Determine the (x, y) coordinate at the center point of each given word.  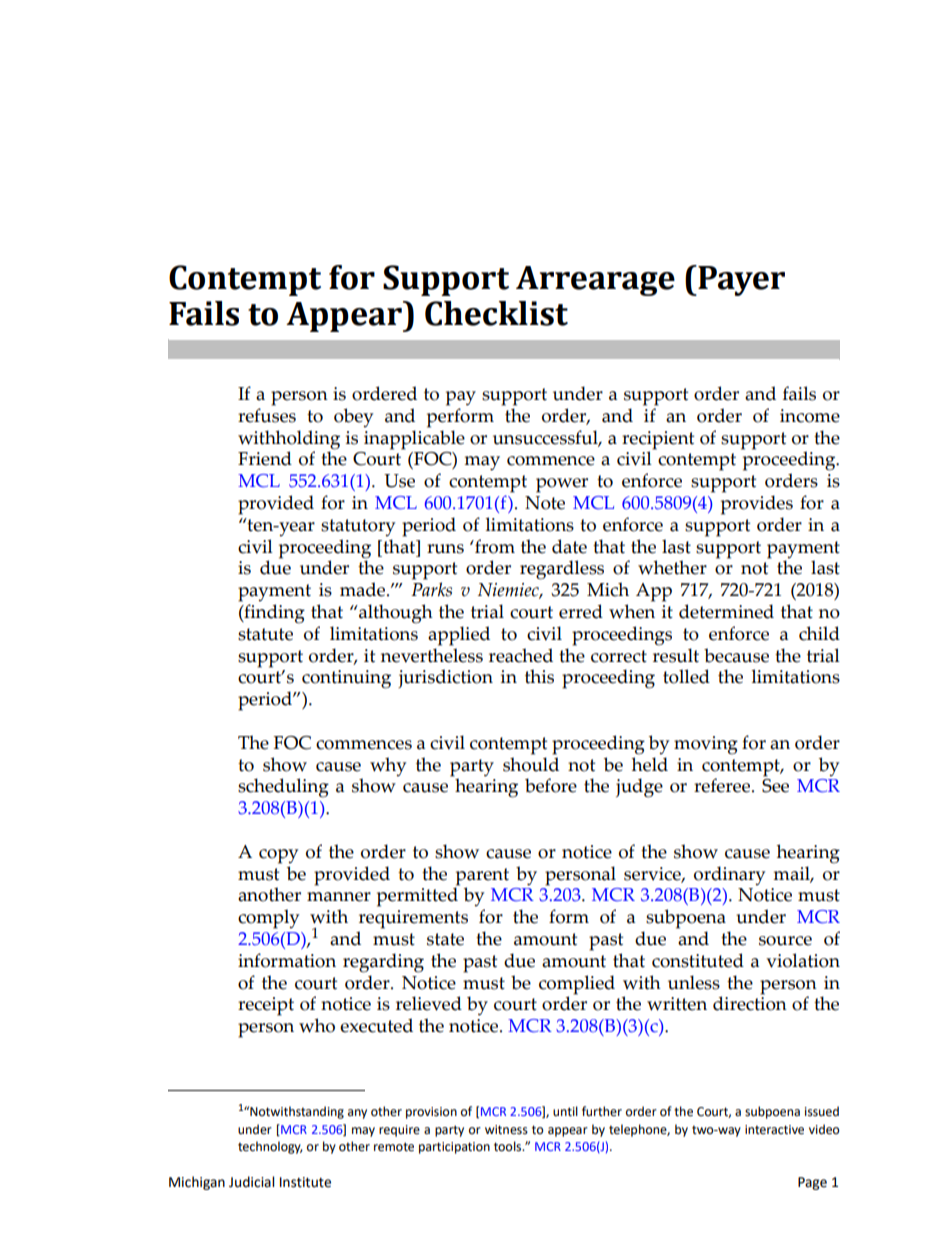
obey (353, 418)
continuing (346, 679)
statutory (358, 528)
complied (577, 985)
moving (706, 745)
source (785, 941)
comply (268, 919)
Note (545, 503)
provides (757, 505)
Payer (740, 280)
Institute (305, 1182)
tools (509, 1146)
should (531, 764)
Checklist (496, 313)
